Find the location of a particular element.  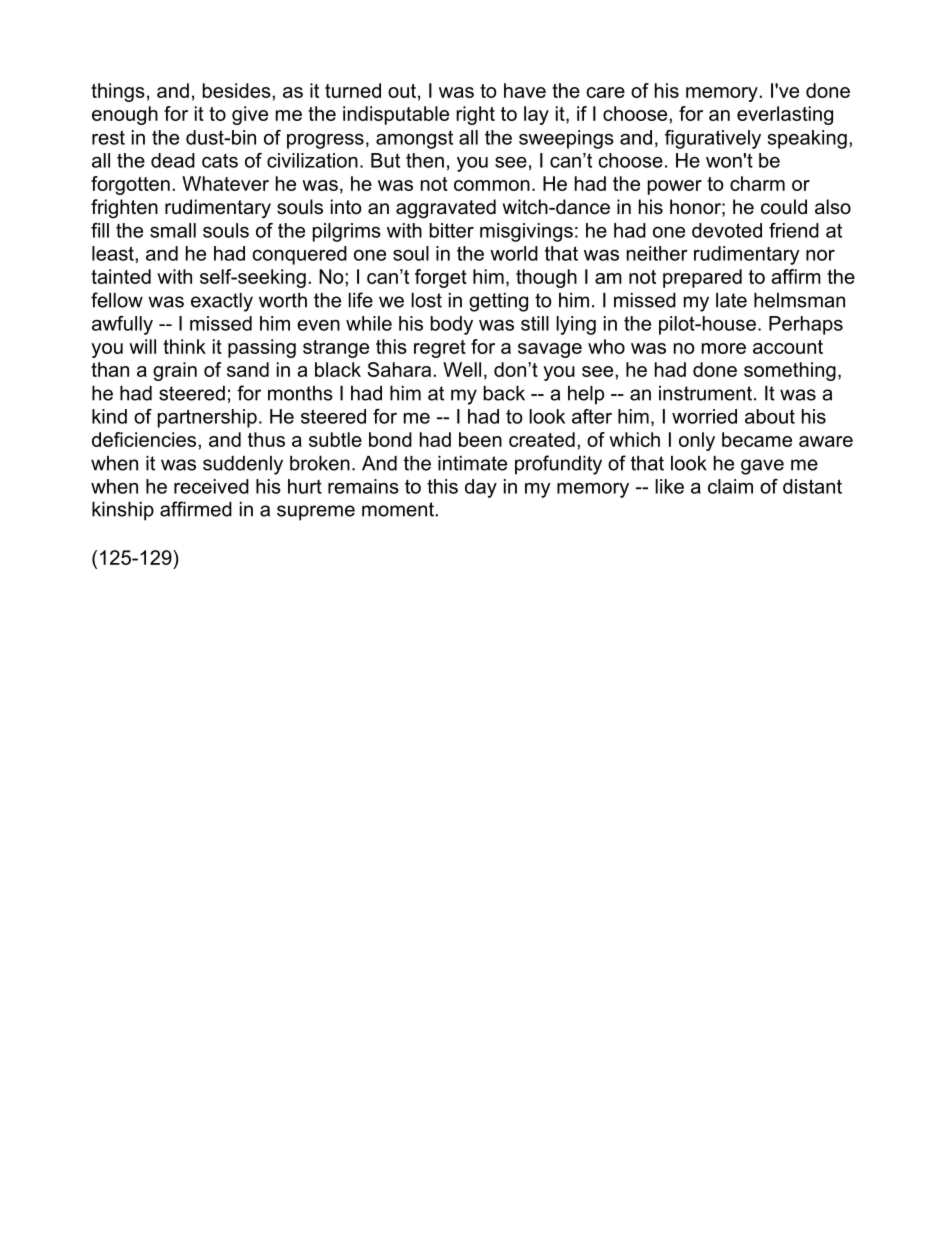

charm is located at coordinates (757, 183).
